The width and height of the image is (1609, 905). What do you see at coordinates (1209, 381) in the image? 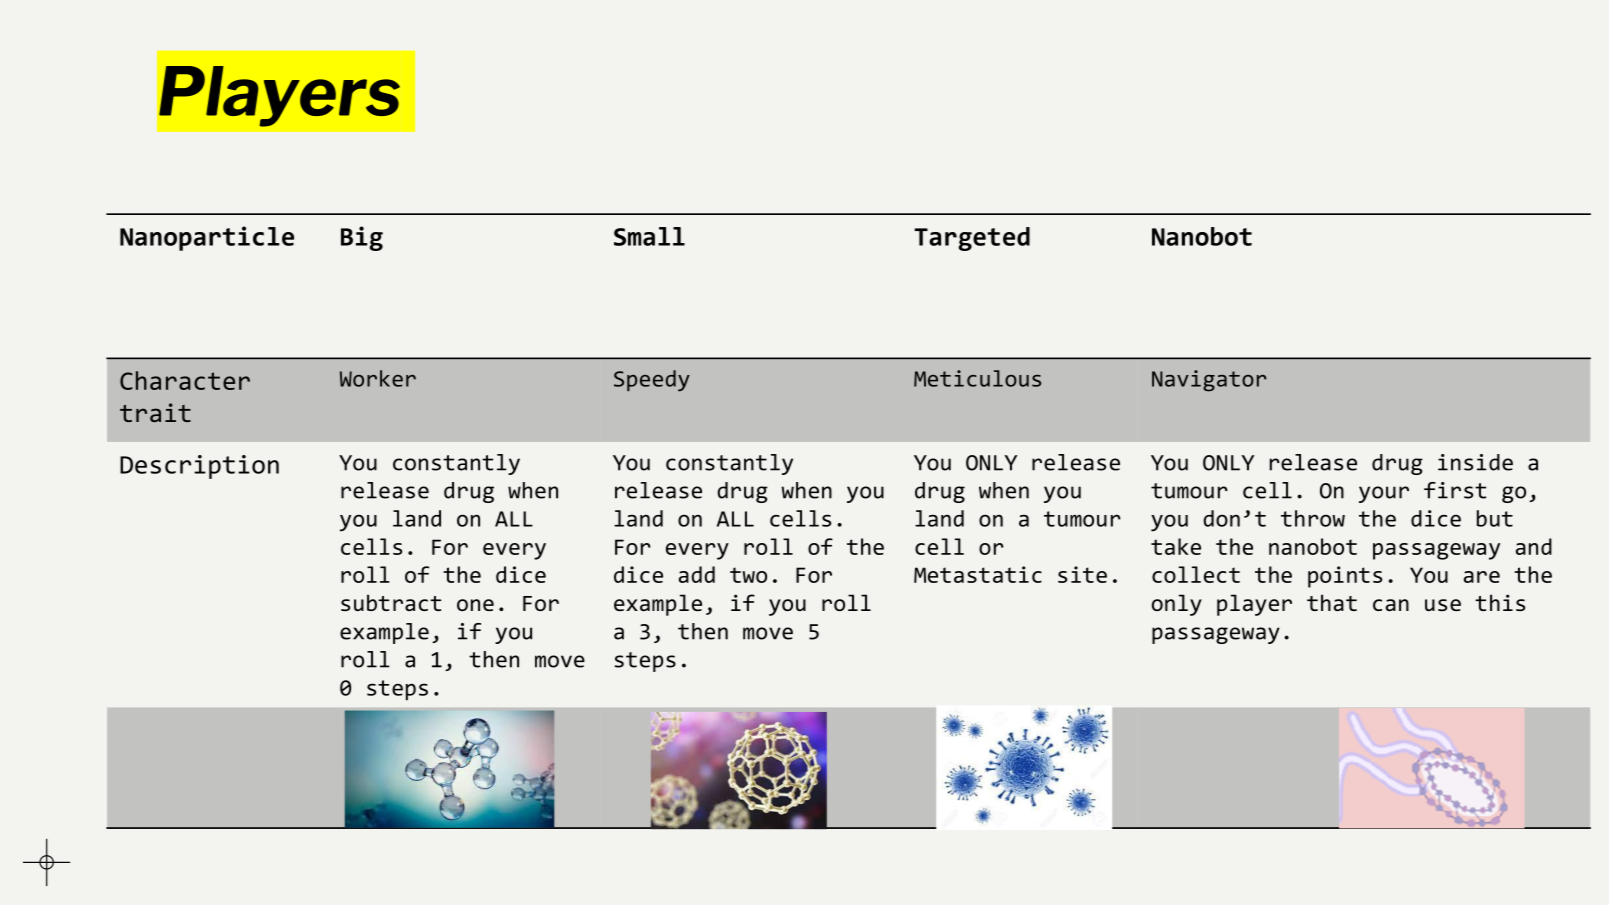
I see `Navigator` at bounding box center [1209, 381].
